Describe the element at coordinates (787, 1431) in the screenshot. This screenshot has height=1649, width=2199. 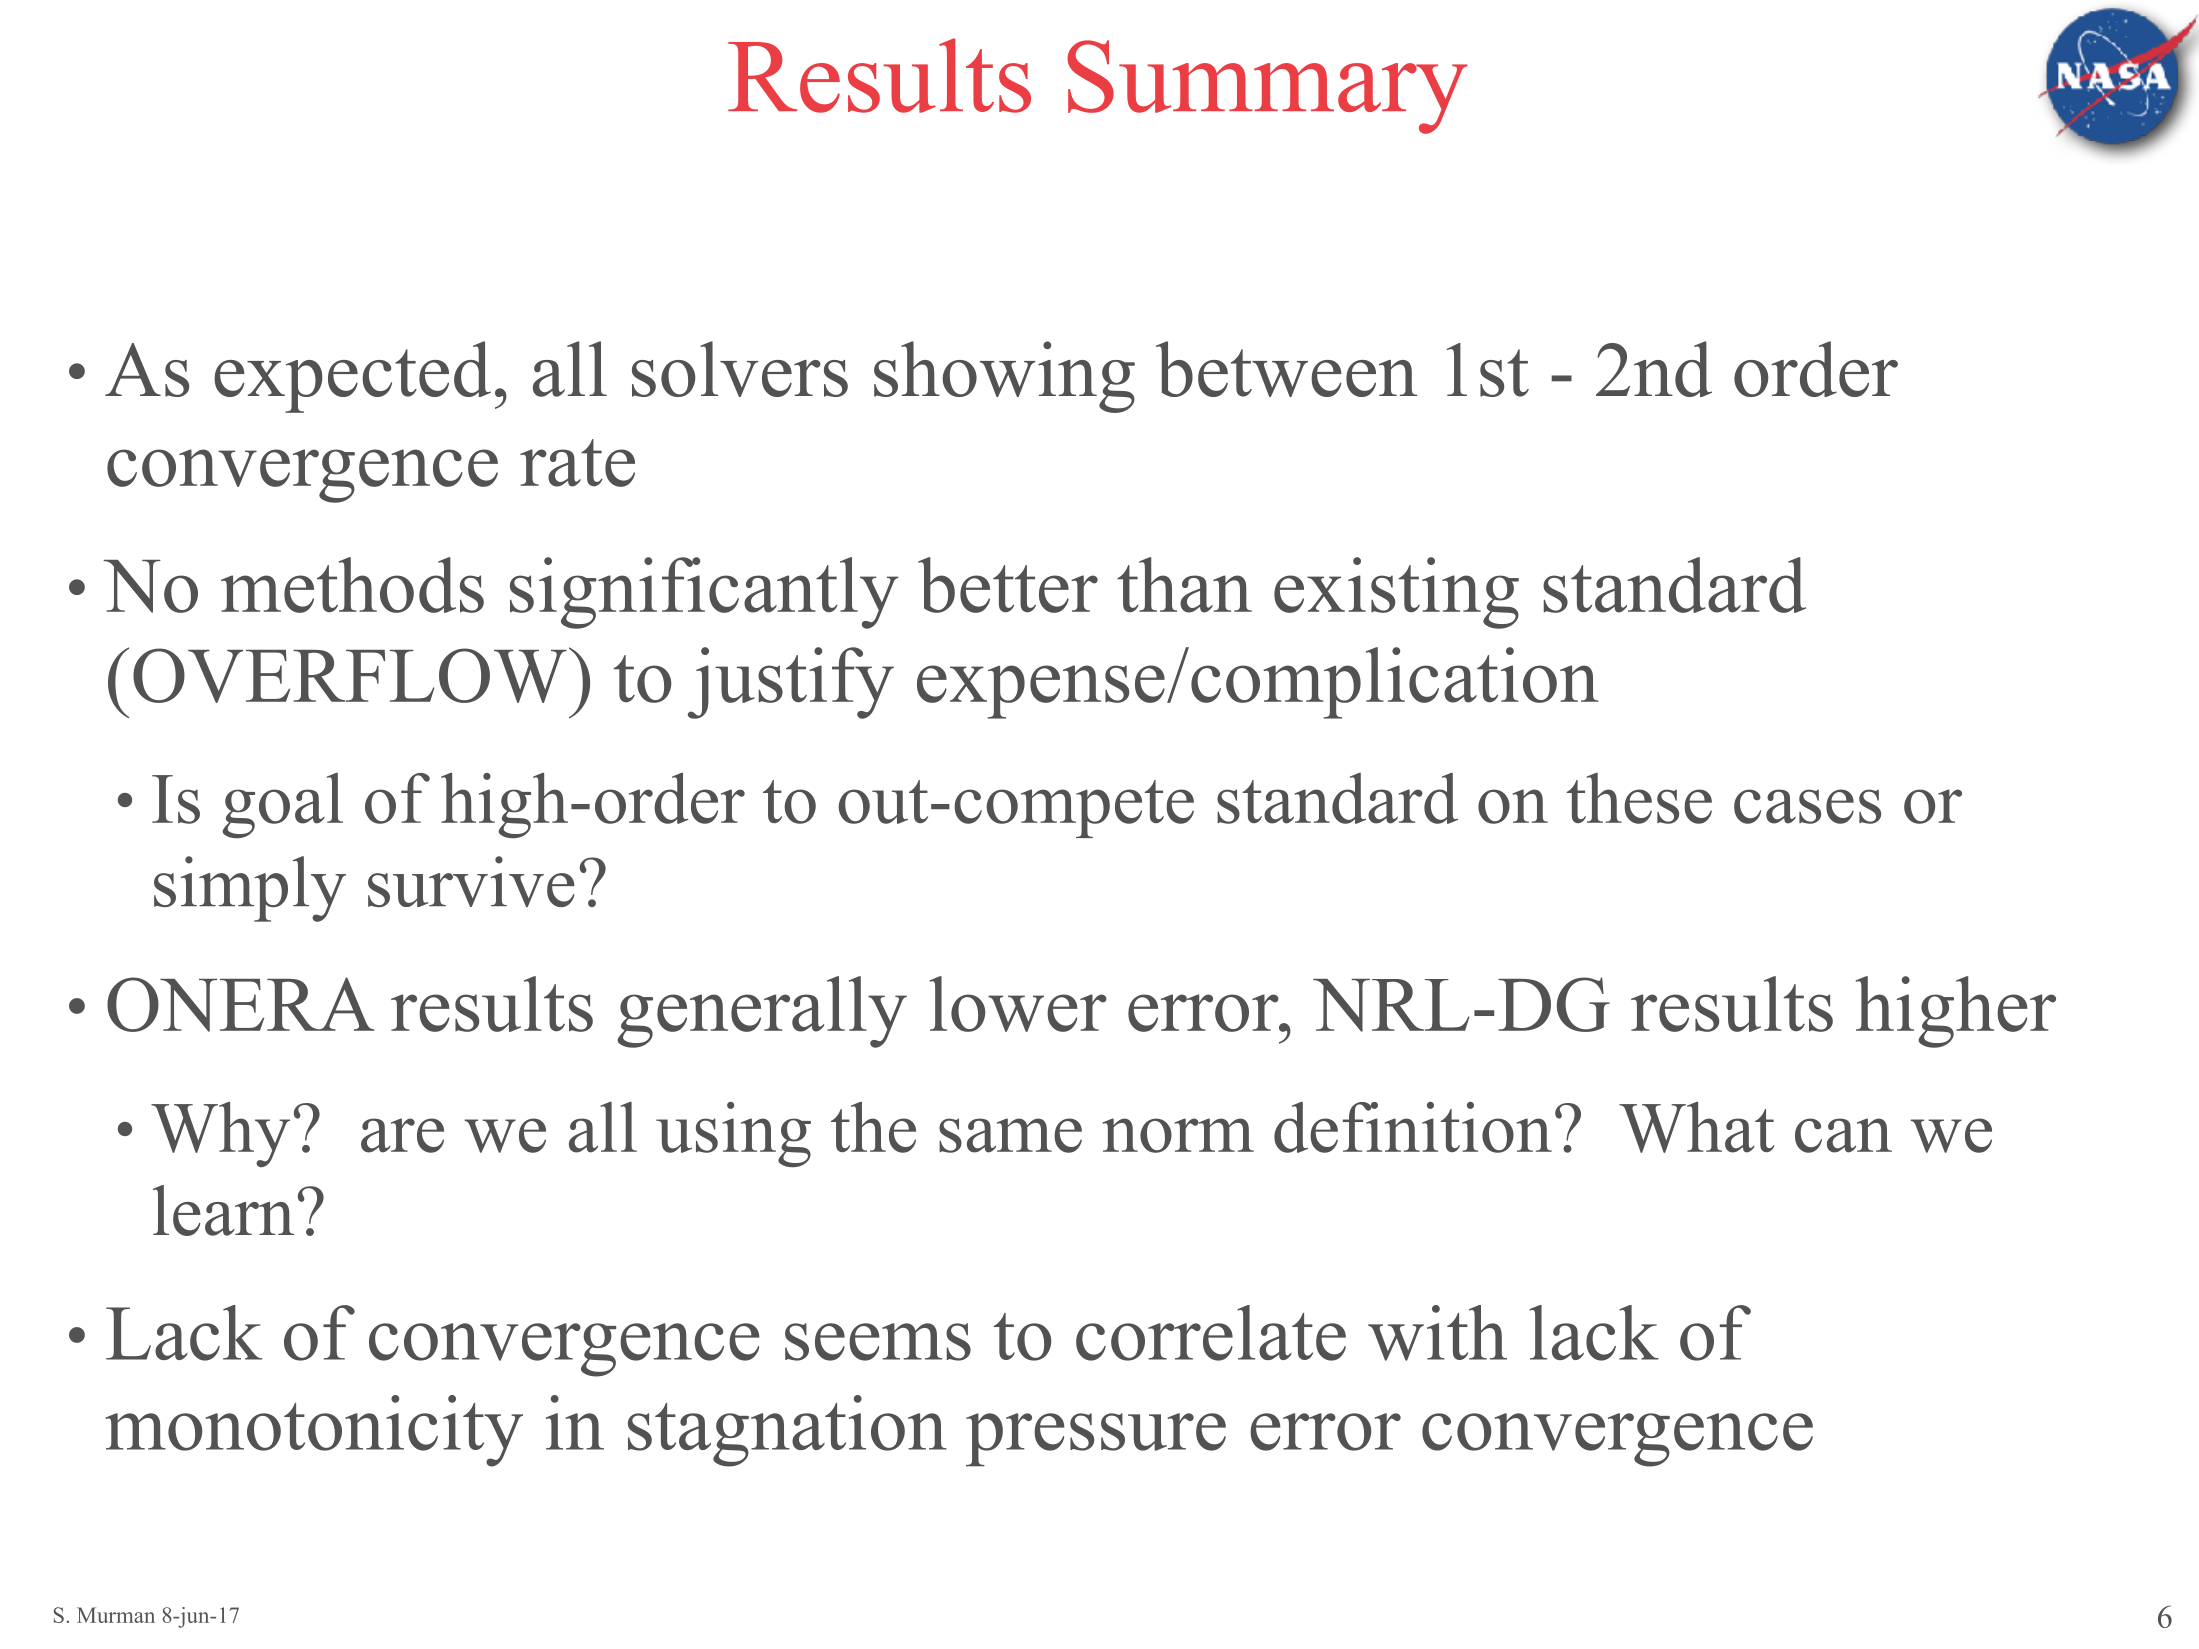
I see `stagnation` at that location.
